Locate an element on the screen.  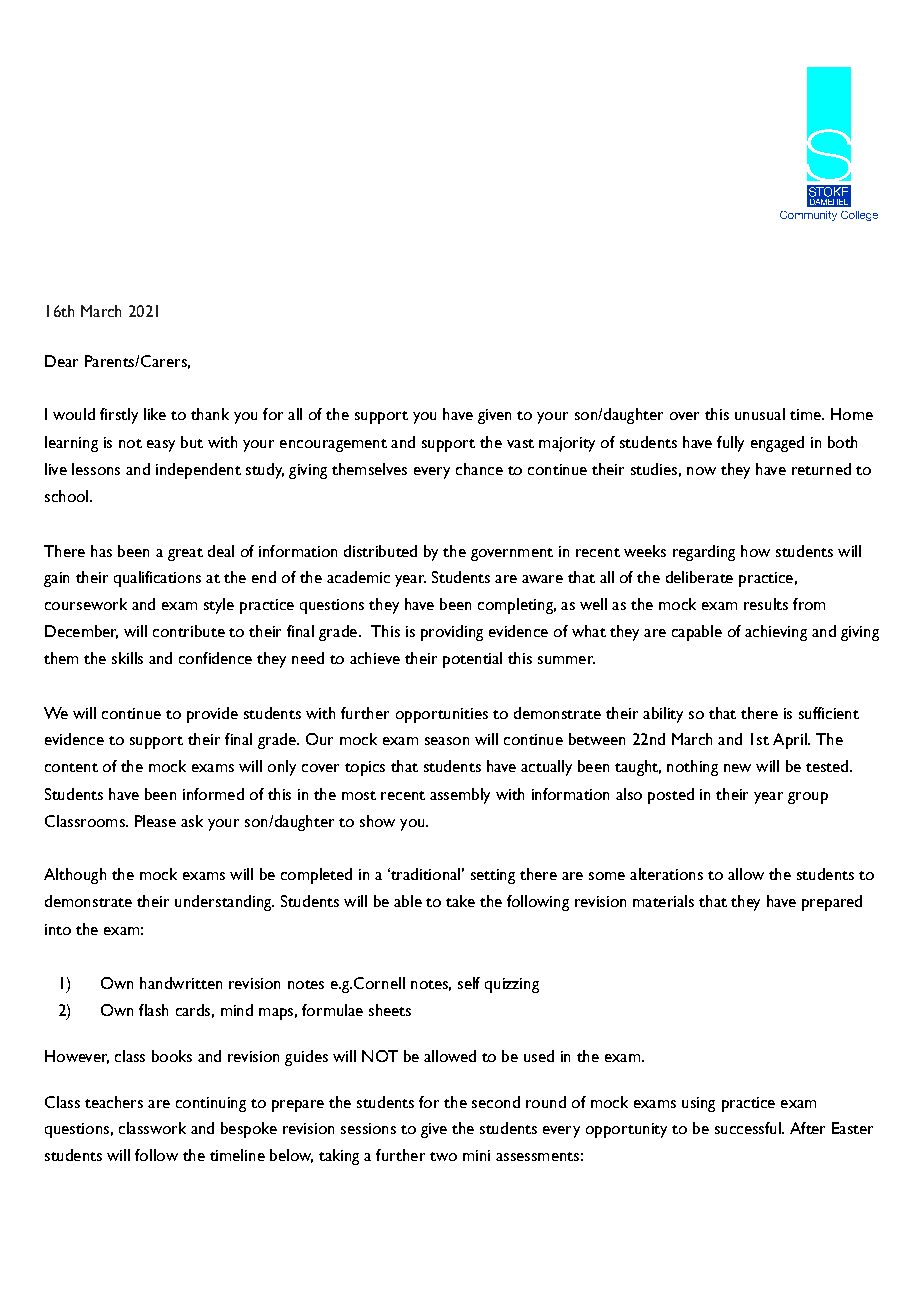
vast is located at coordinates (520, 443).
